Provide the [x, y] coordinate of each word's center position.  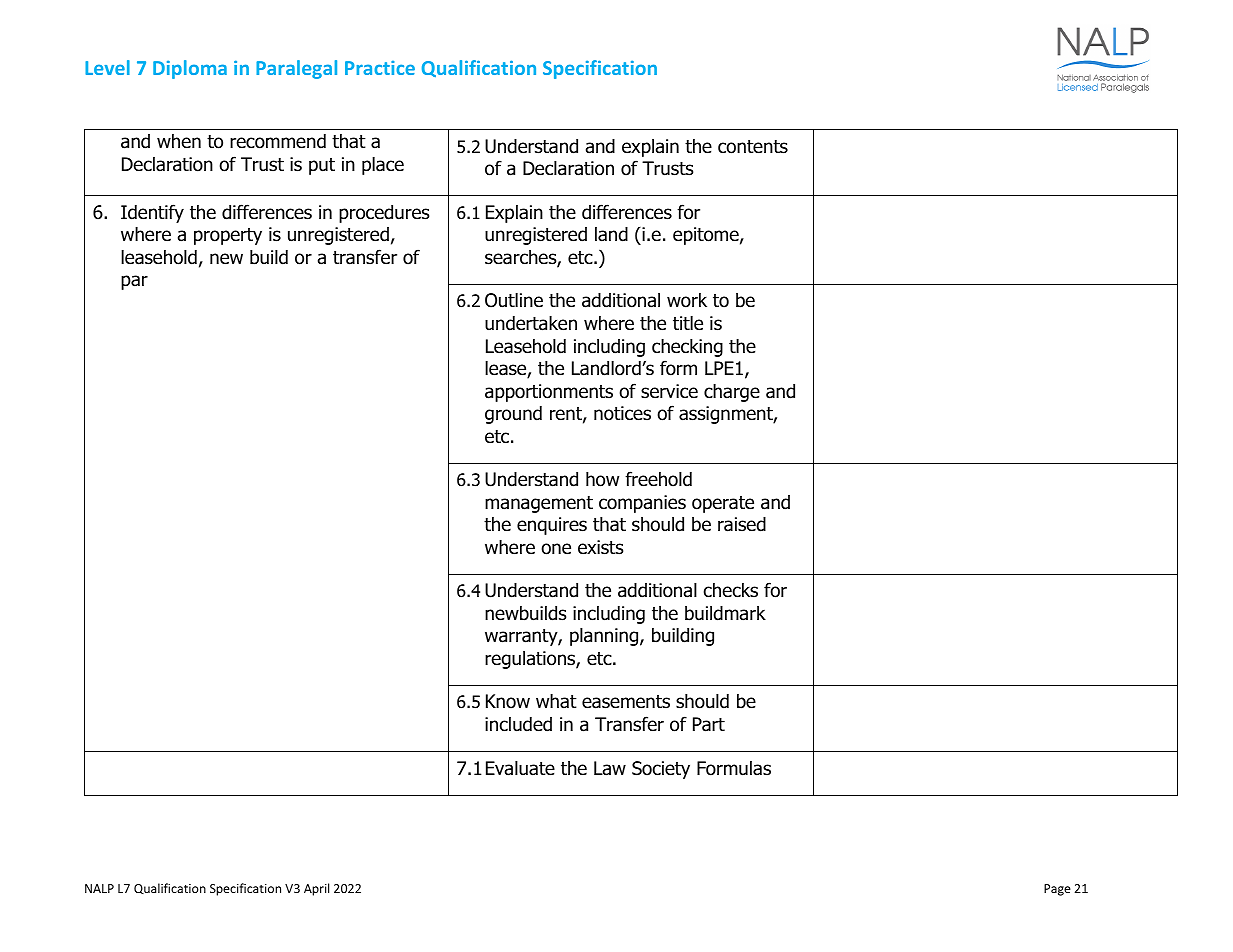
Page [1057, 890]
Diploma [190, 69]
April [316, 889]
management [539, 504]
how [602, 479]
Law [610, 768]
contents [753, 147]
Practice [380, 67]
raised [742, 524]
